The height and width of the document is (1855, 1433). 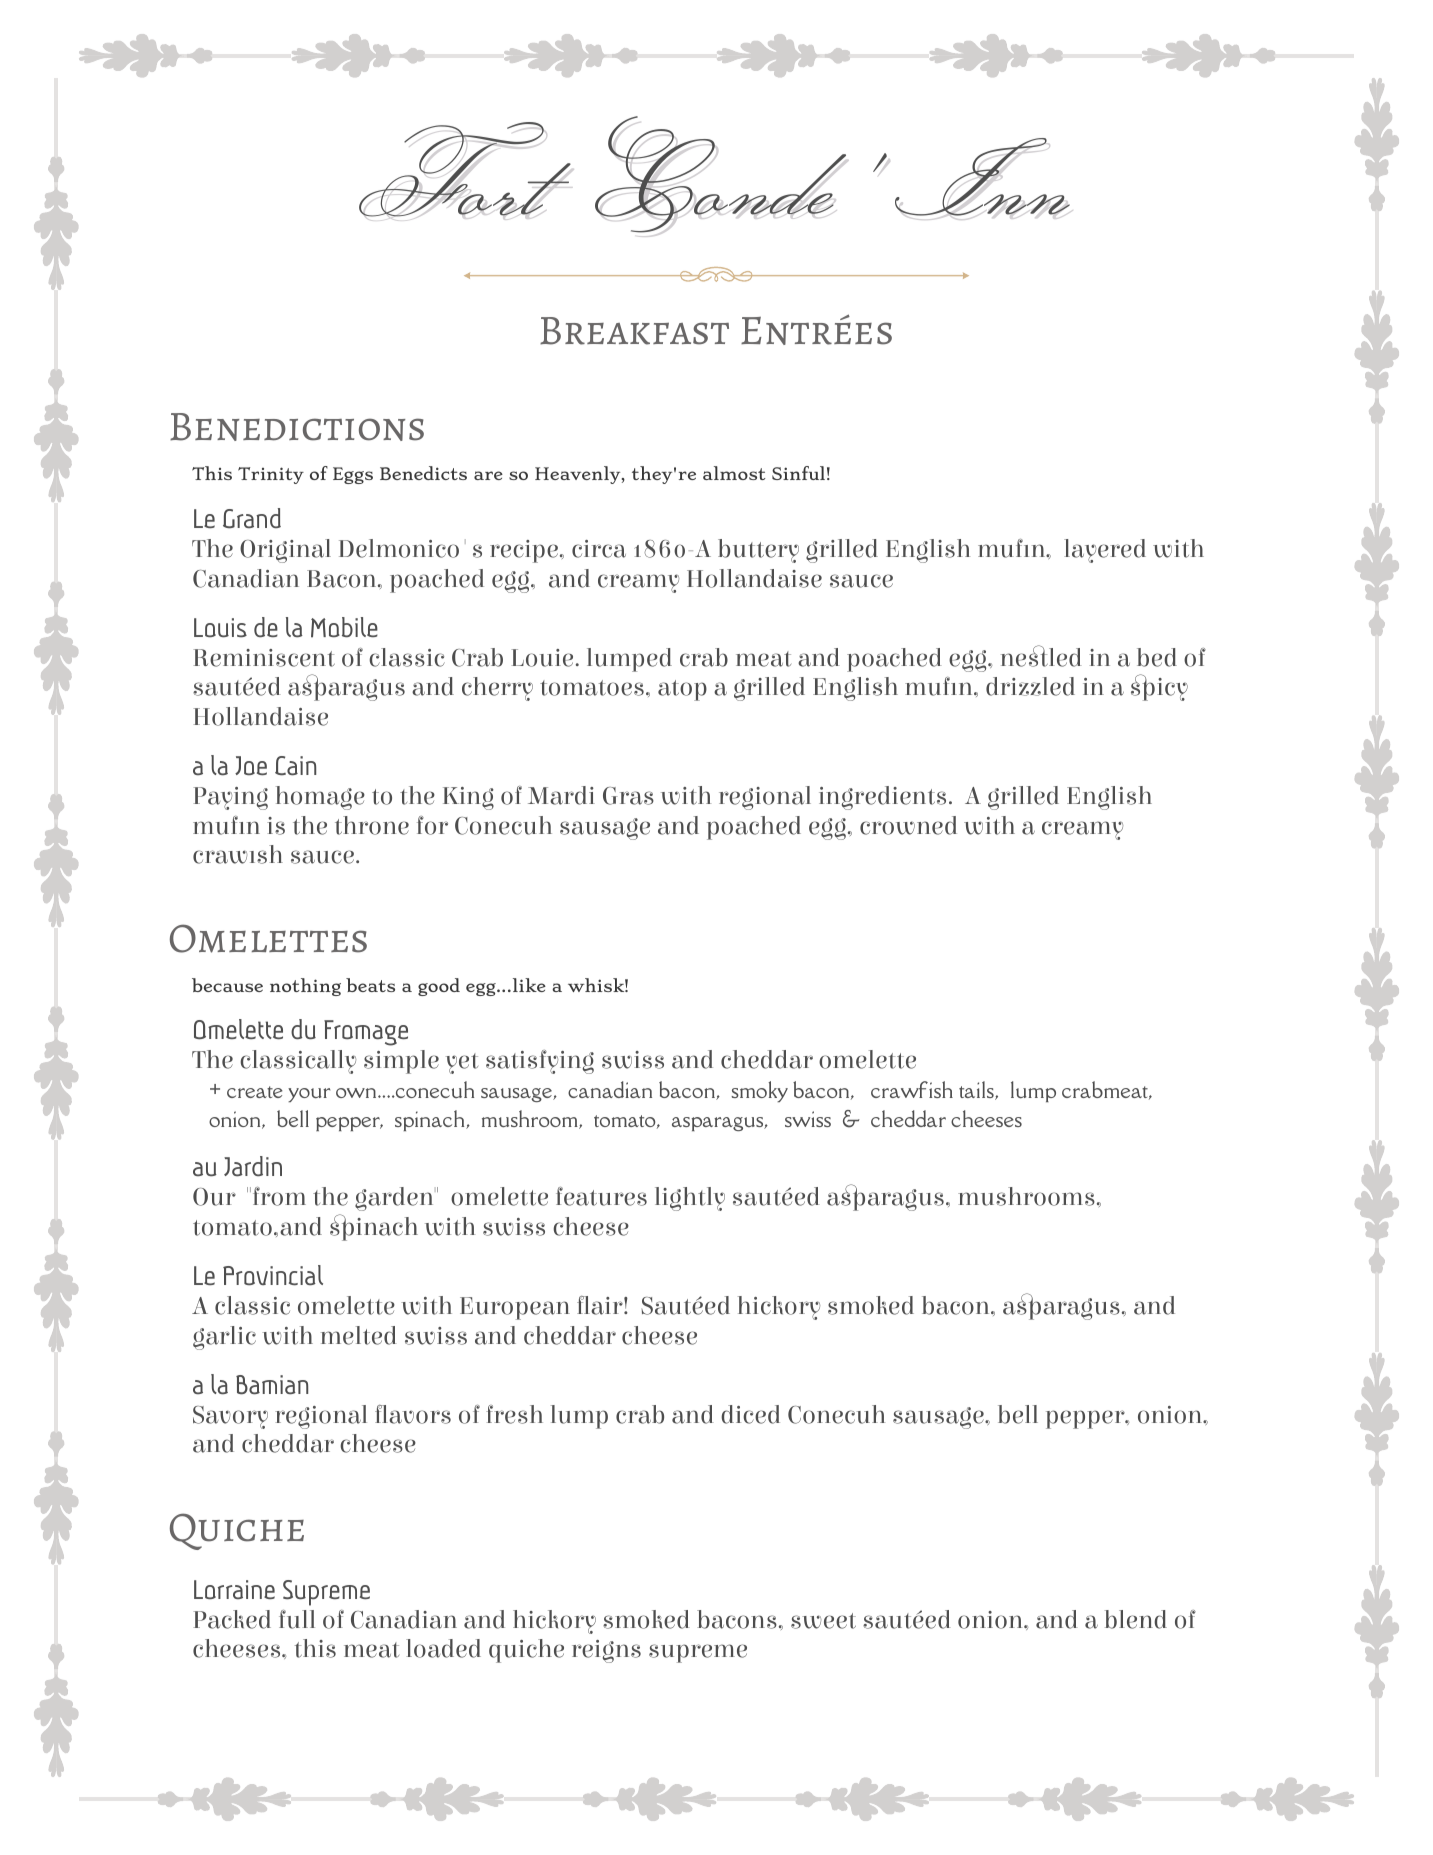 I want to click on tails, so click(x=977, y=1090).
